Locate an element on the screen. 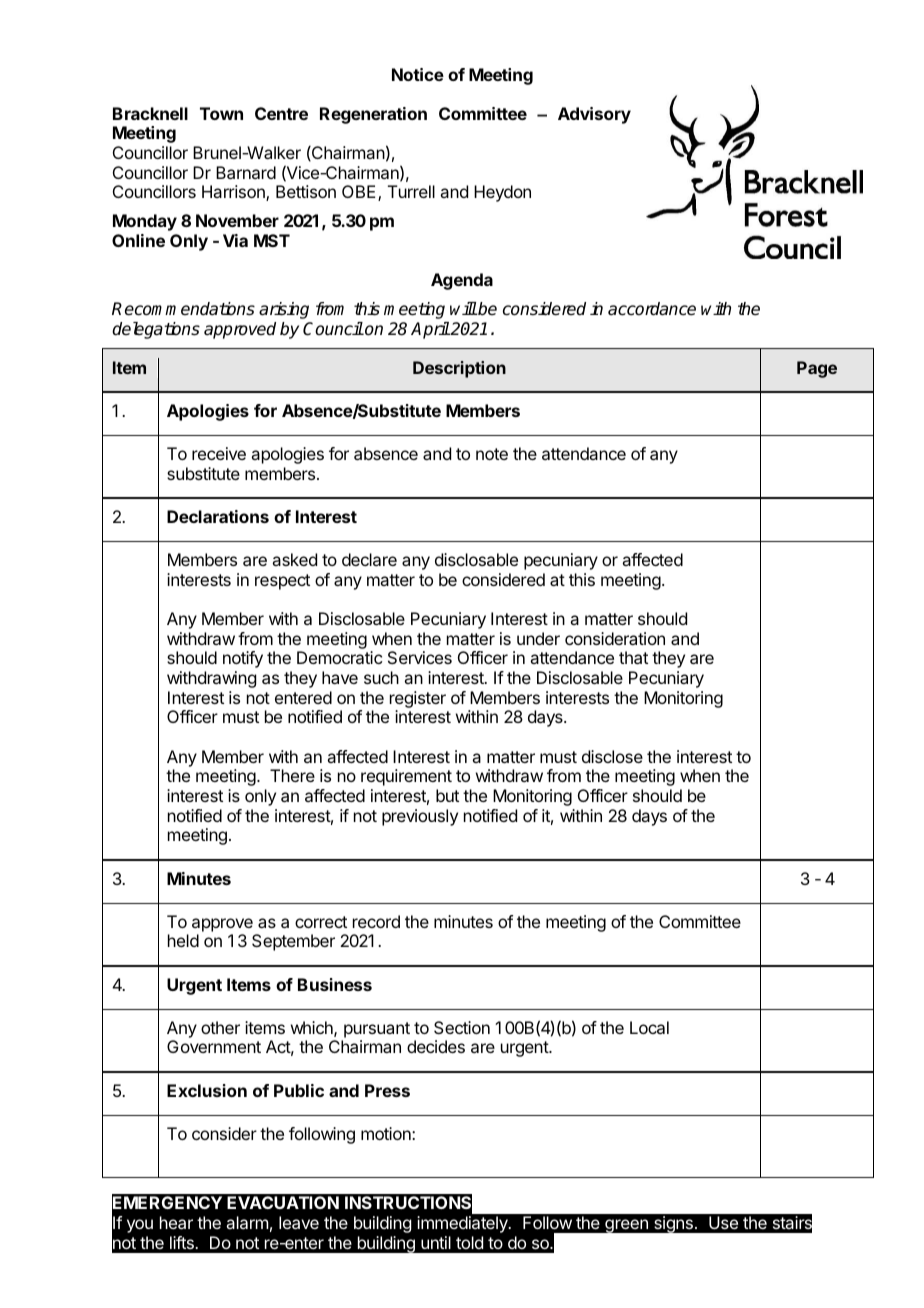  that is located at coordinates (633, 657).
